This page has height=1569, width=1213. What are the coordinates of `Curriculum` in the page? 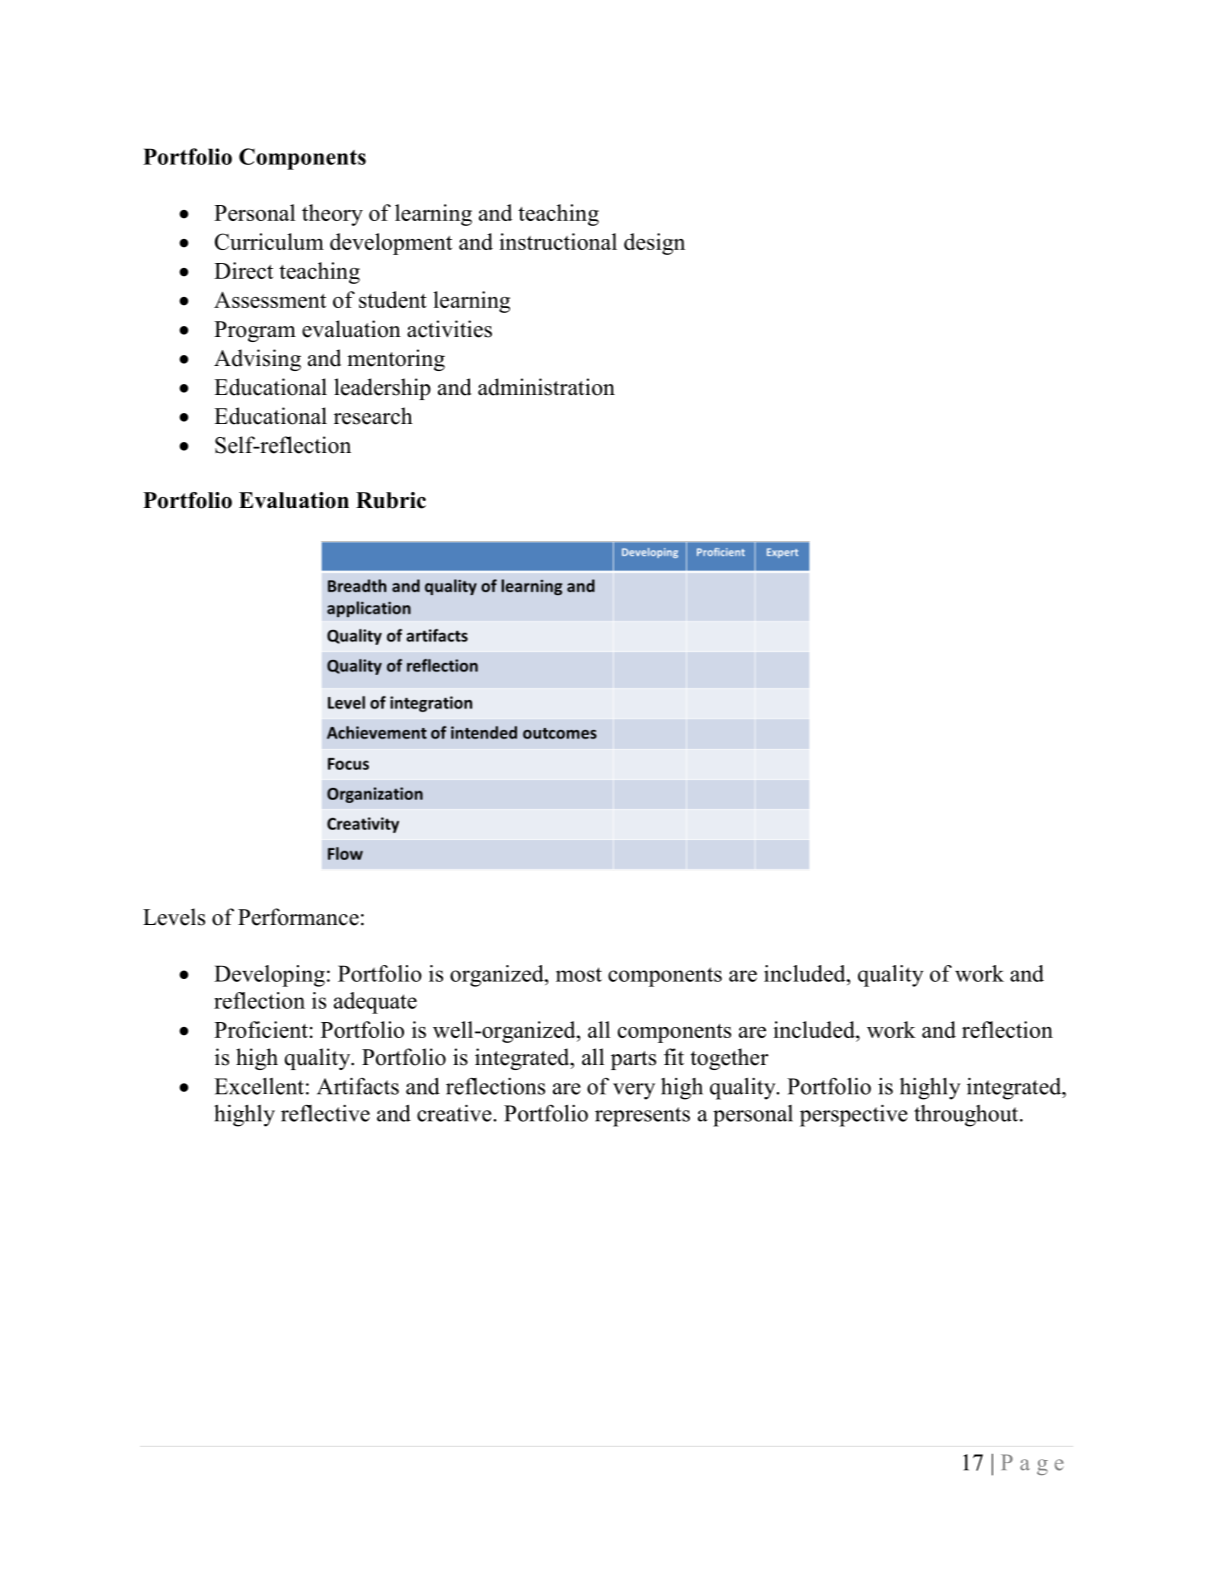 It's located at (269, 241).
